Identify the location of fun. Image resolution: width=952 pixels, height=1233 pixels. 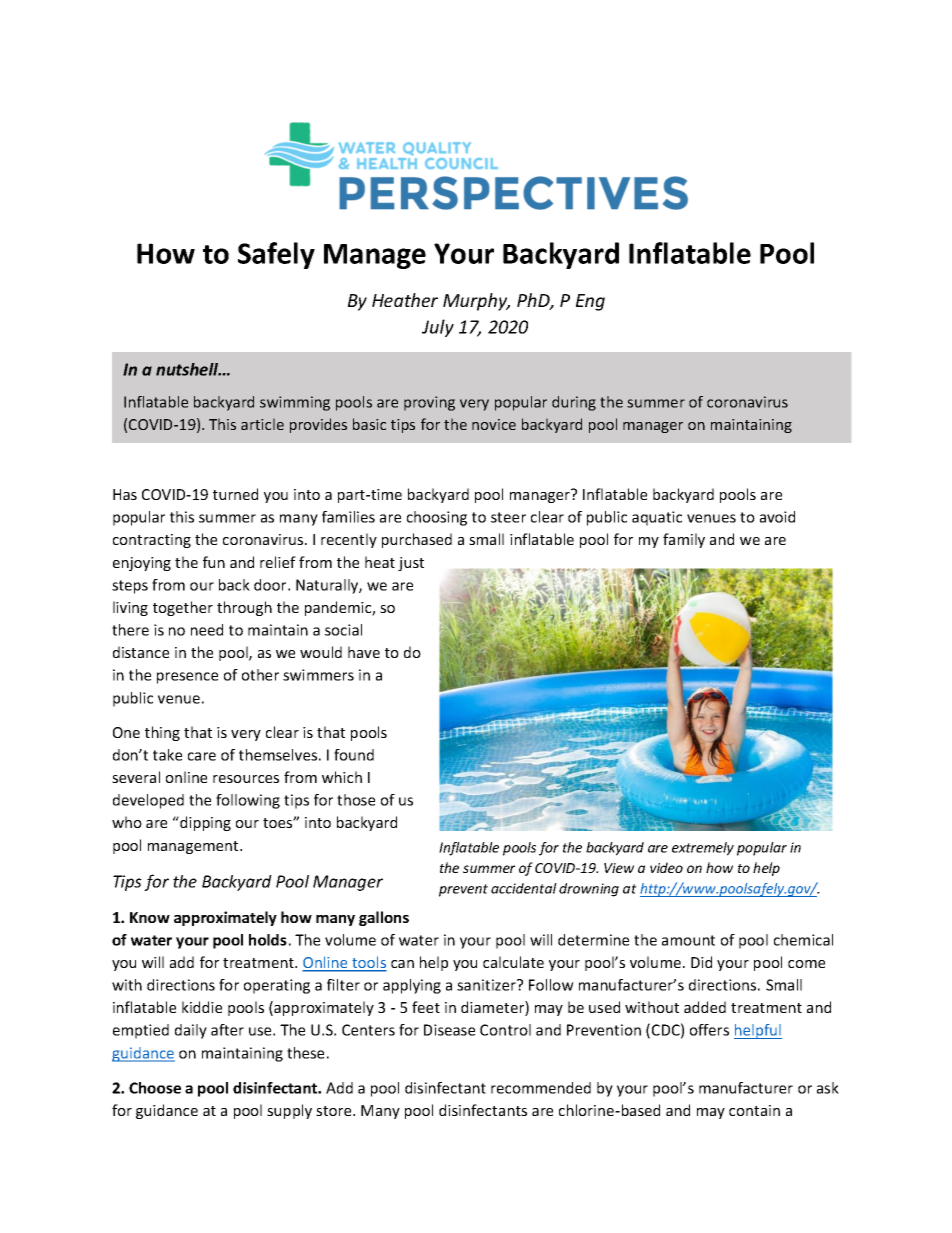
(214, 562).
